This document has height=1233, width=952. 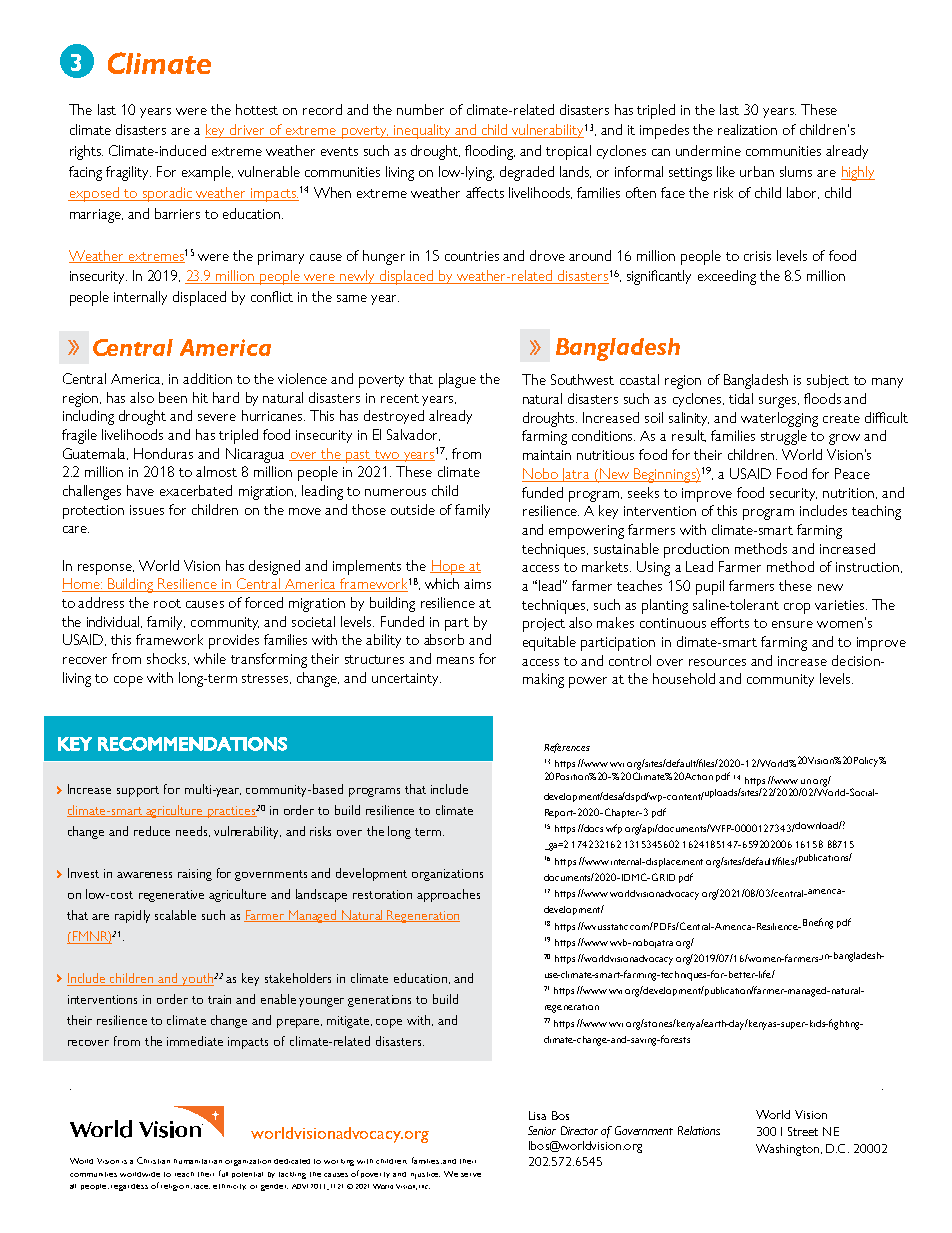 I want to click on slums, so click(x=796, y=171).
